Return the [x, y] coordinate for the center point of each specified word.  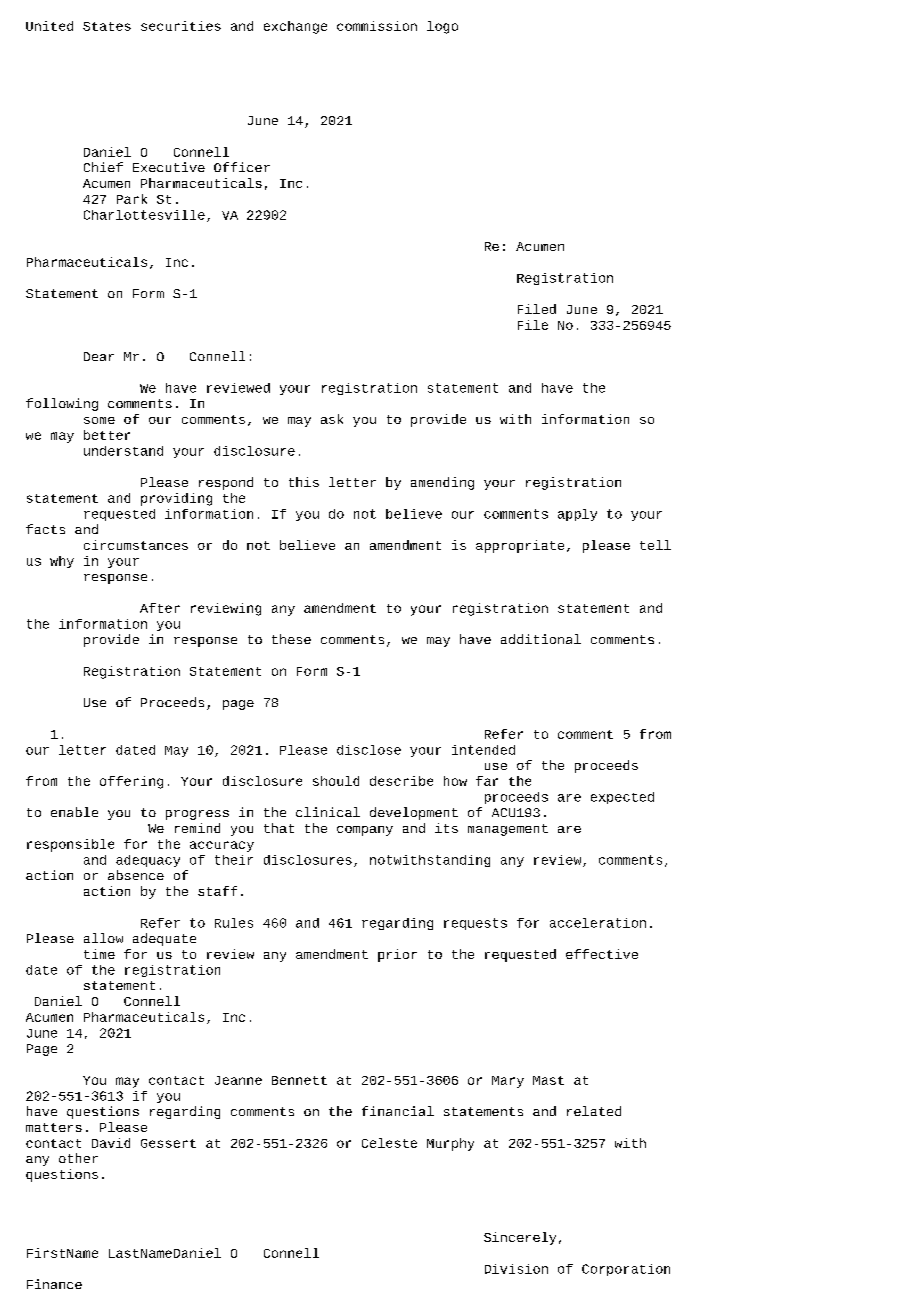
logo [442, 27]
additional [541, 639]
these [291, 639]
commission [377, 26]
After [160, 608]
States [107, 26]
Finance [54, 1284]
